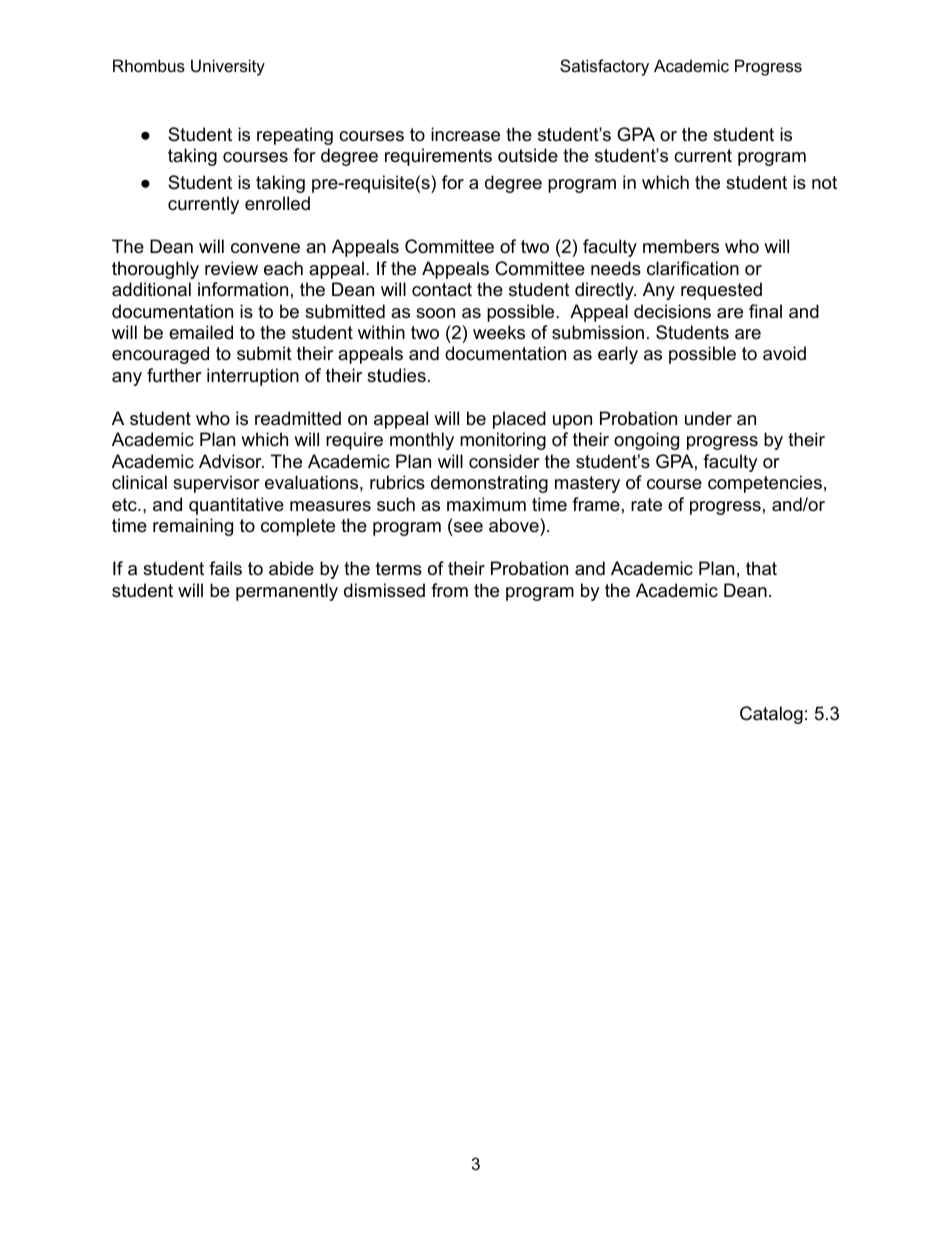 This screenshot has height=1233, width=952. I want to click on convene, so click(265, 248).
